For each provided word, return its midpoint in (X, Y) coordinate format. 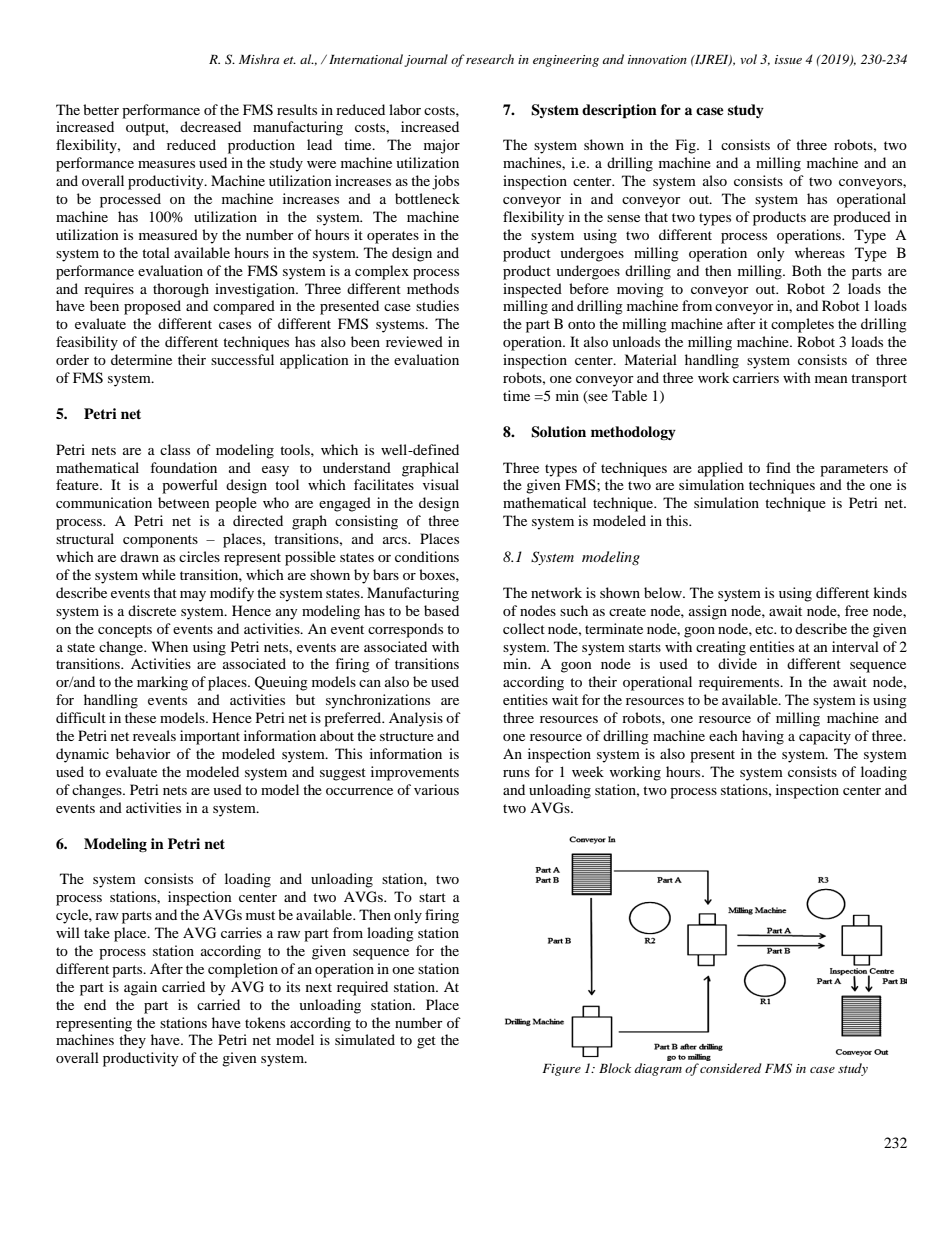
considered (731, 1068)
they (132, 1041)
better (101, 109)
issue (788, 59)
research (490, 59)
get (426, 1042)
